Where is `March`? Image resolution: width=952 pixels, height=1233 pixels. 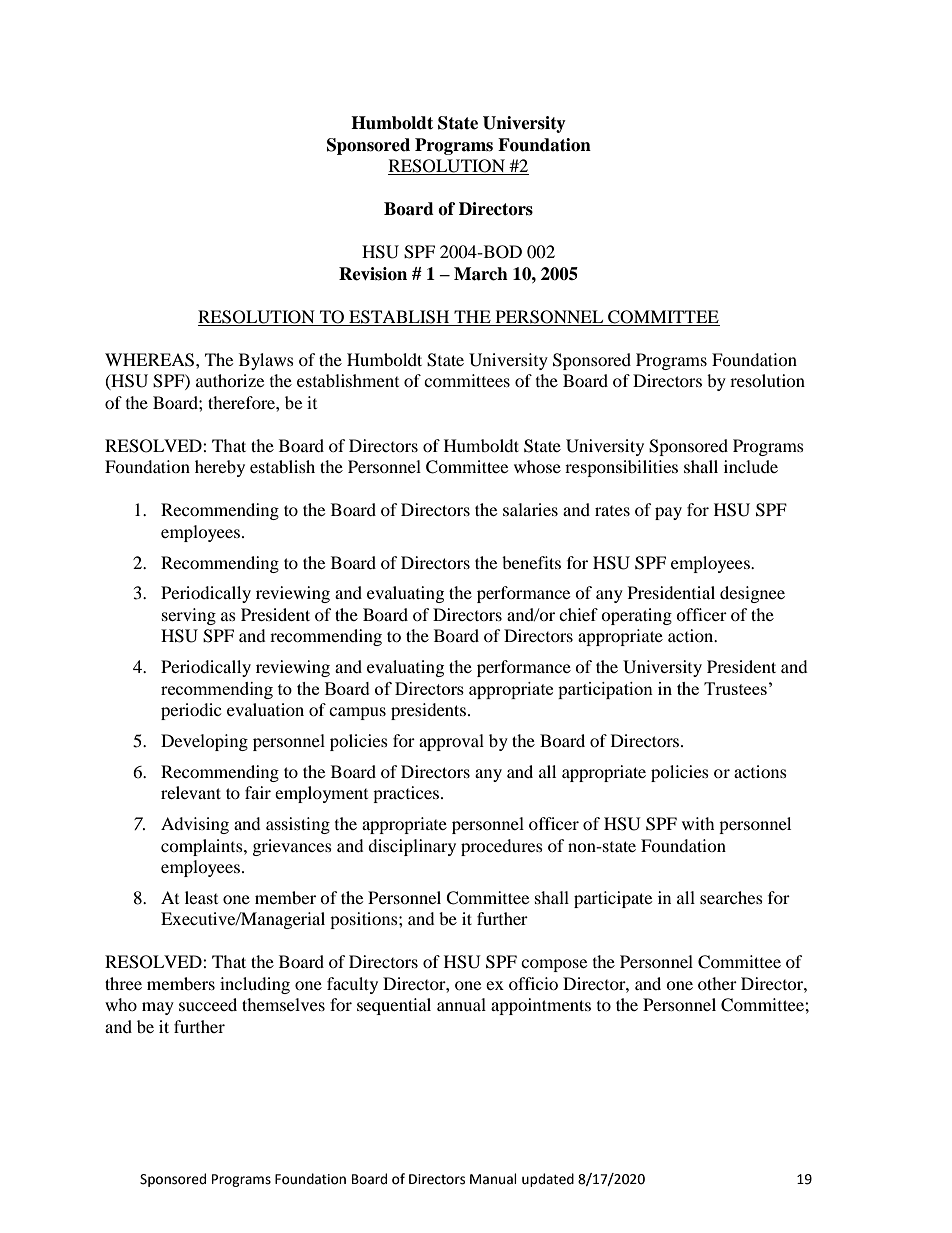 March is located at coordinates (481, 274).
